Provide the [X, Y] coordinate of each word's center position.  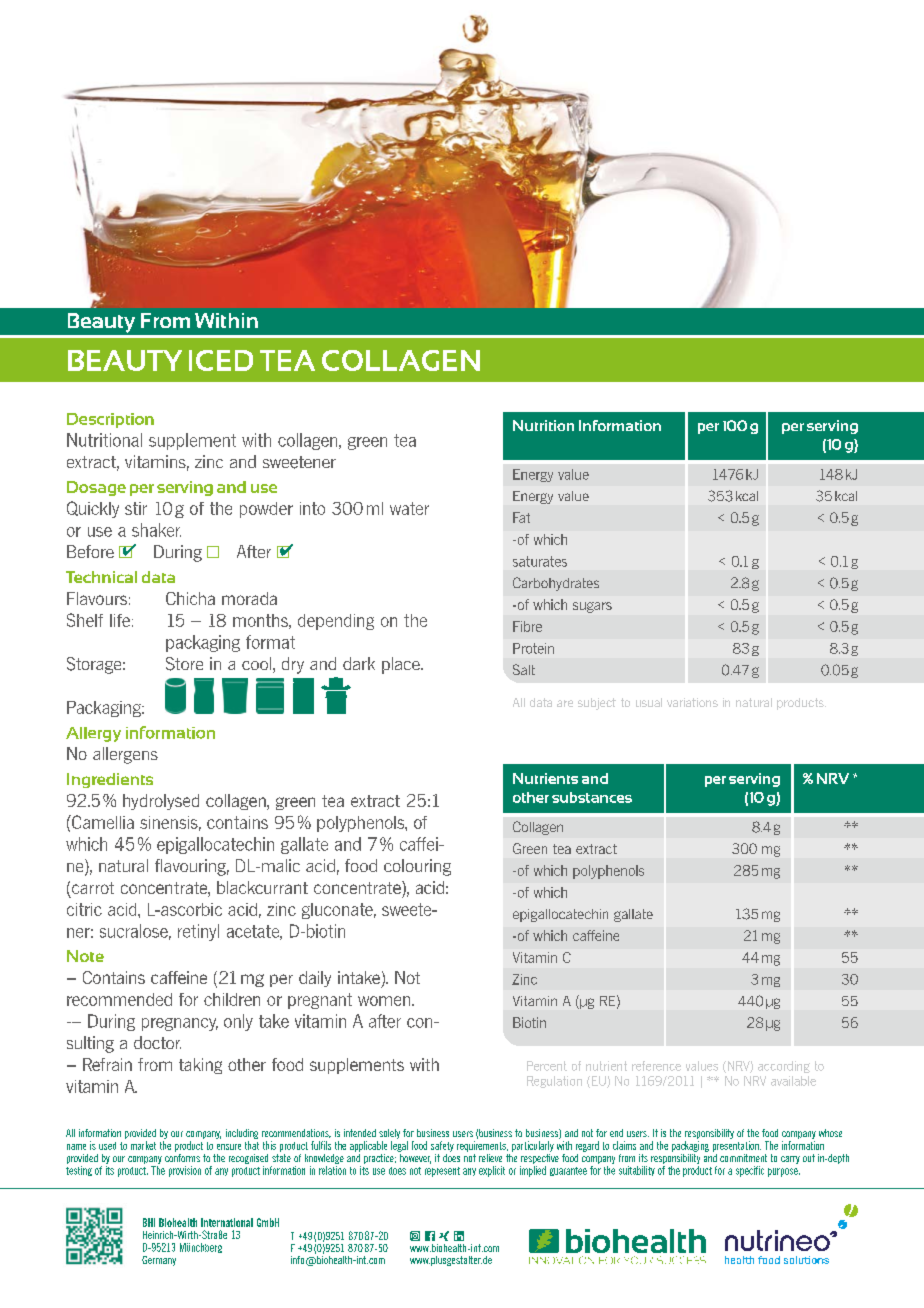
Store [184, 664]
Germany [159, 1261]
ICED [221, 360]
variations [692, 702]
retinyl [198, 932]
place [402, 665]
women [385, 1001]
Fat [521, 517]
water [409, 508]
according [784, 1067]
